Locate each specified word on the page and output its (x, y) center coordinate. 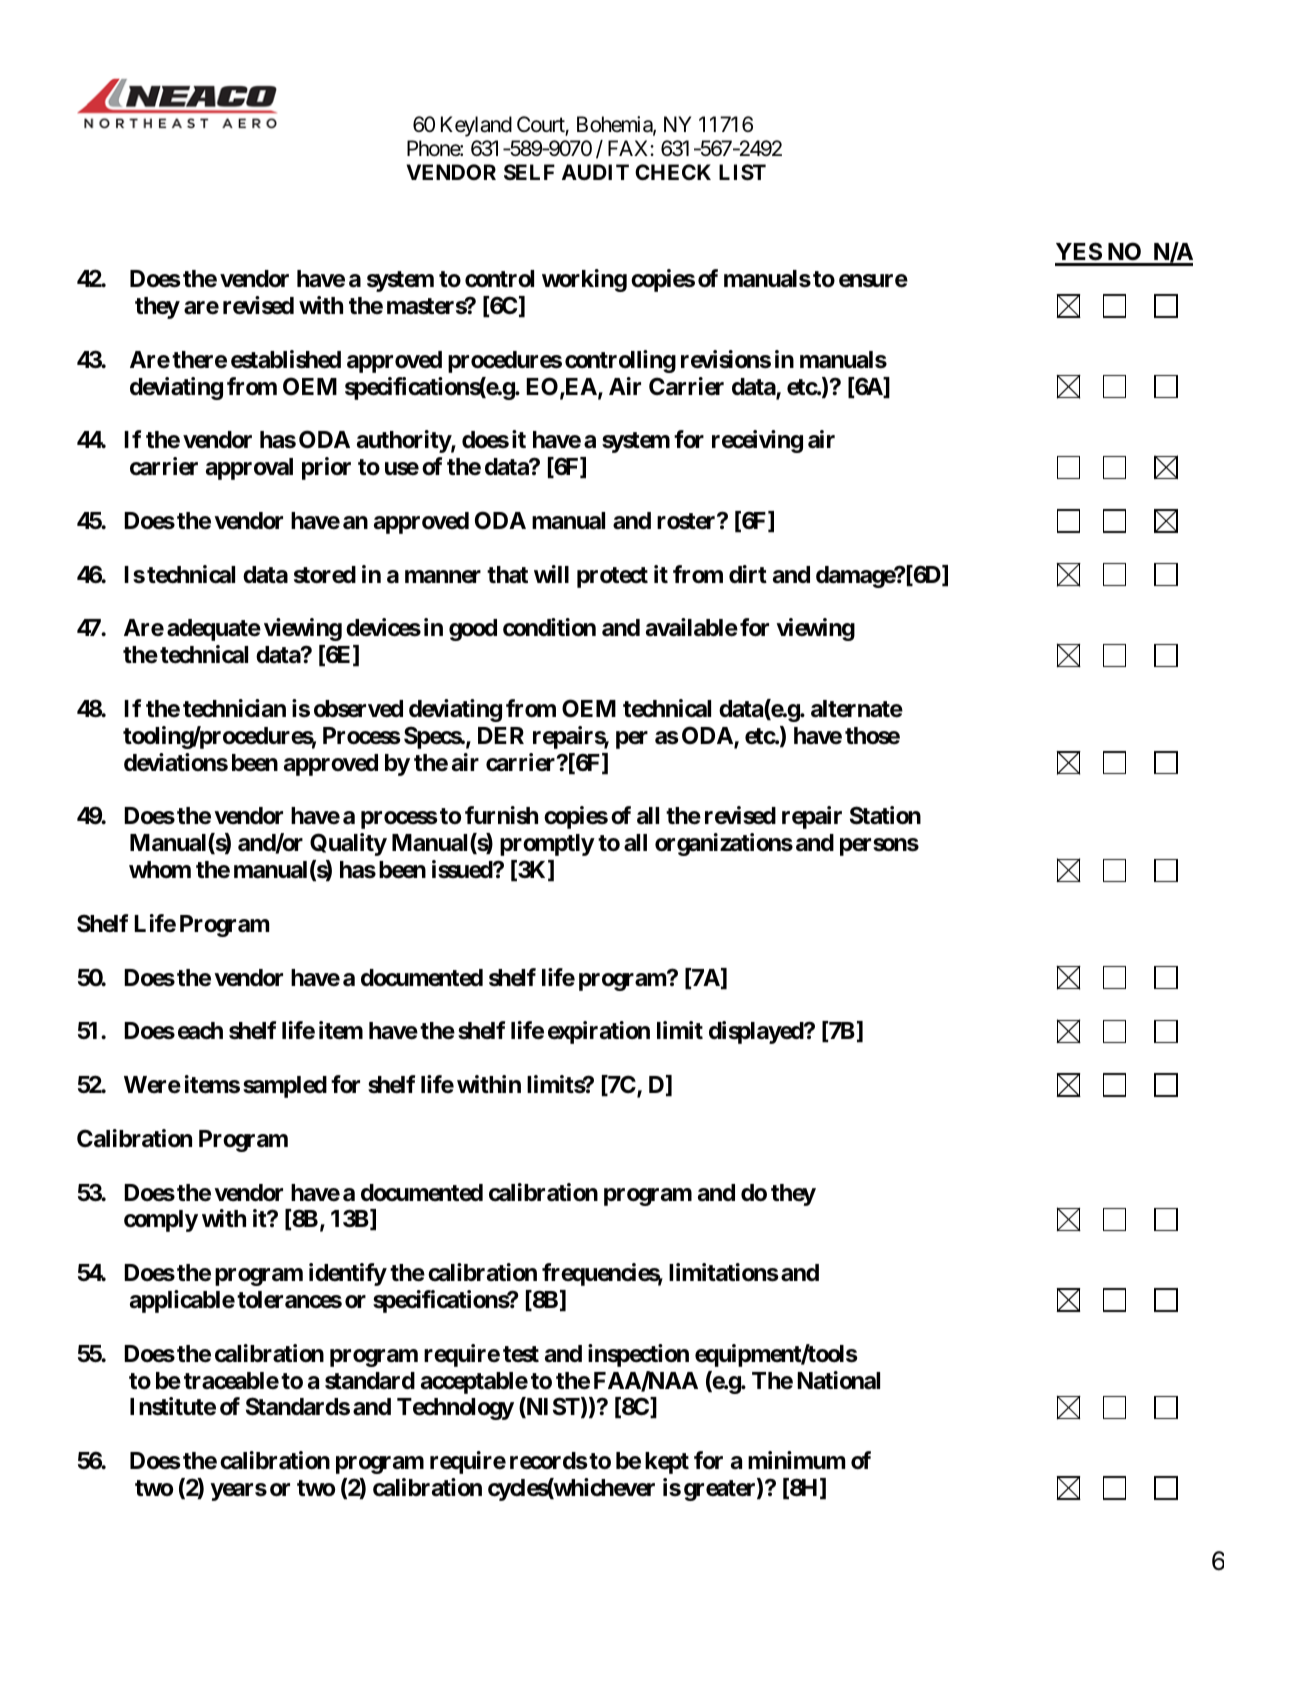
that (507, 575)
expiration (599, 1032)
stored (325, 575)
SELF (529, 172)
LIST (742, 172)
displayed (757, 1032)
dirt (748, 574)
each (200, 1031)
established (286, 359)
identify (348, 1274)
